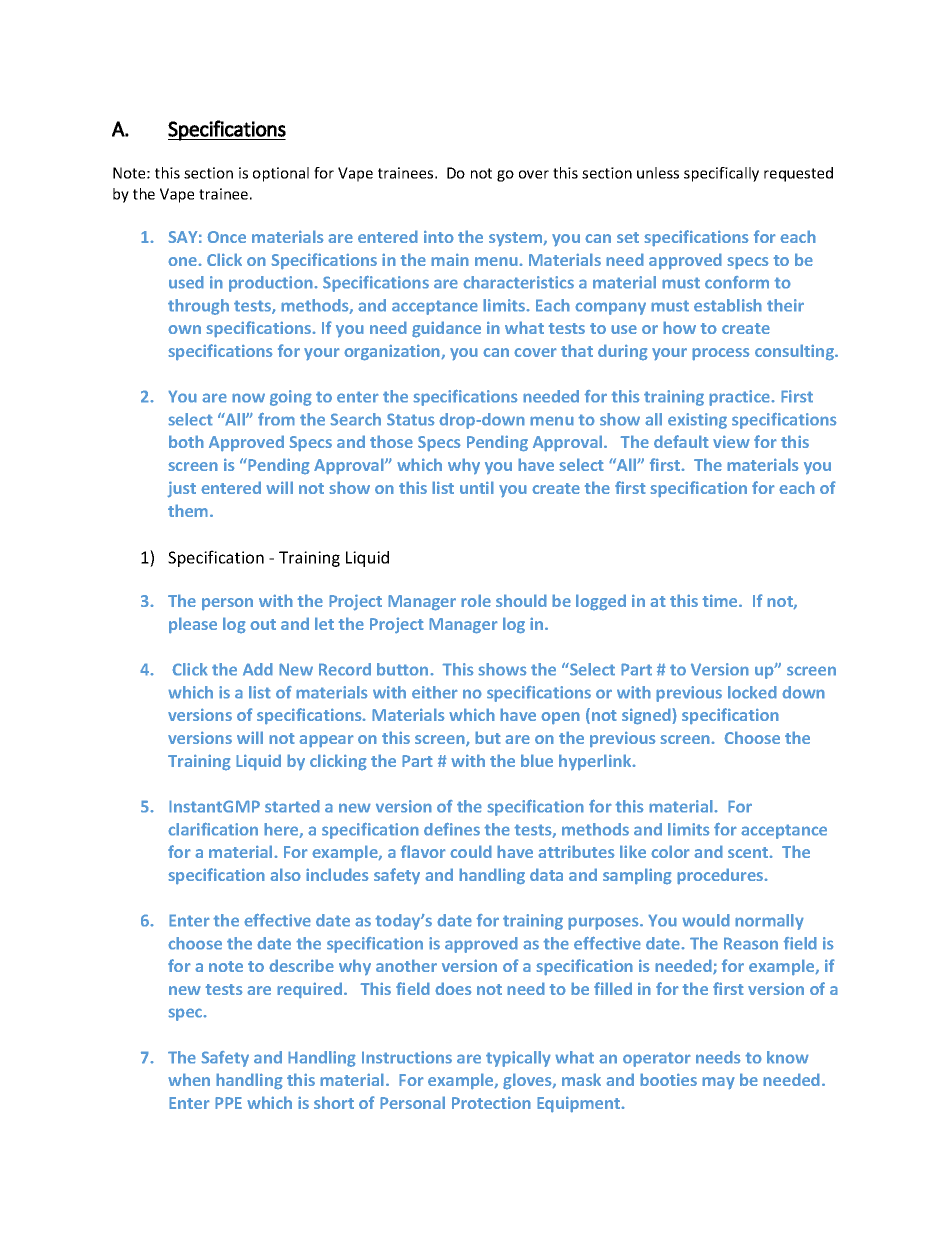 The height and width of the image is (1233, 952). Describe the element at coordinates (476, 600) in the image. I see `role` at that location.
